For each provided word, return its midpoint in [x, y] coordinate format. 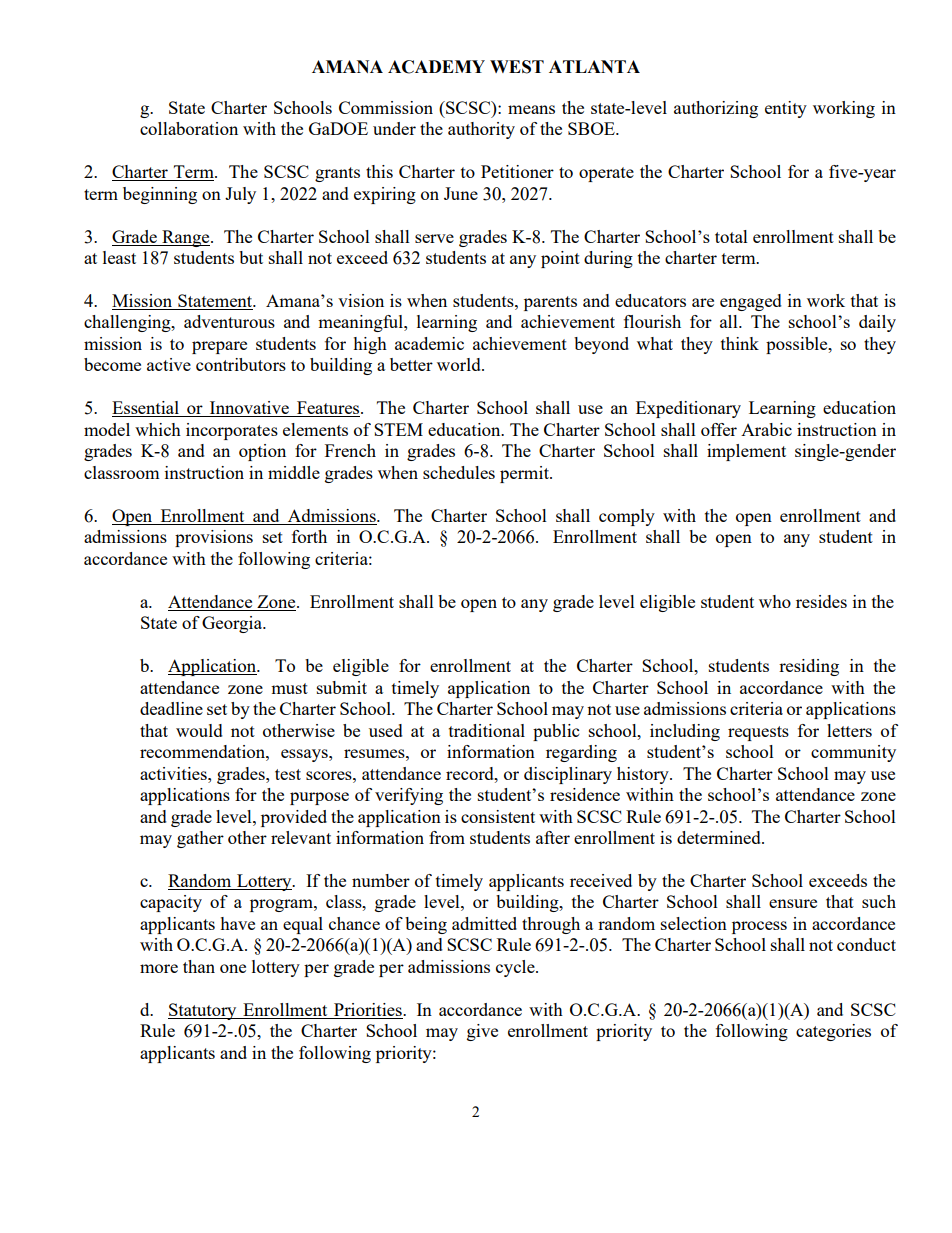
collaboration [189, 128]
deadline [171, 708]
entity [786, 109]
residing [809, 667]
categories [833, 1032]
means [531, 109]
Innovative [249, 409]
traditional [487, 730]
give [482, 1032]
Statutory [203, 1011]
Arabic [766, 429]
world [460, 364]
